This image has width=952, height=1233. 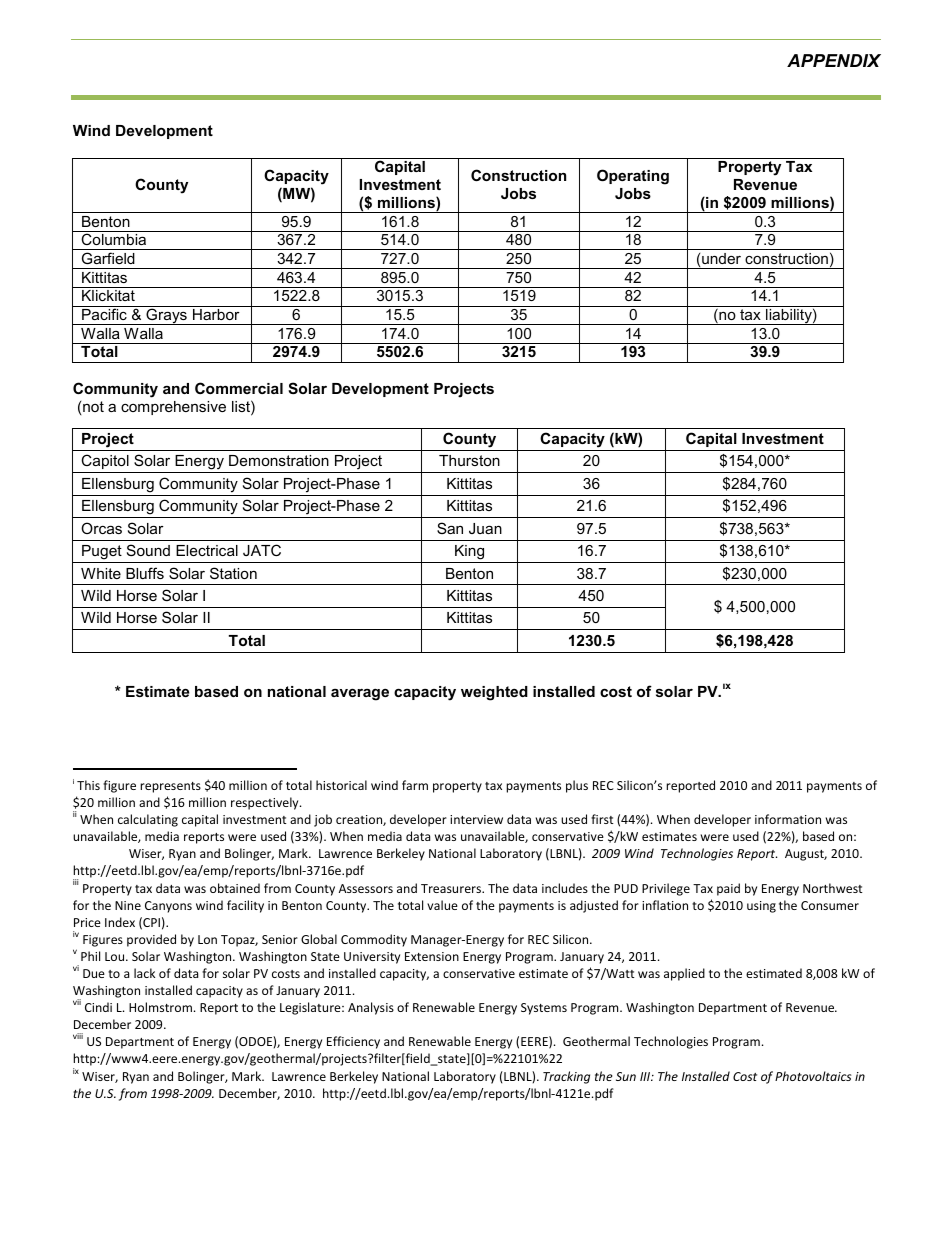 I want to click on Grays, so click(x=166, y=316).
